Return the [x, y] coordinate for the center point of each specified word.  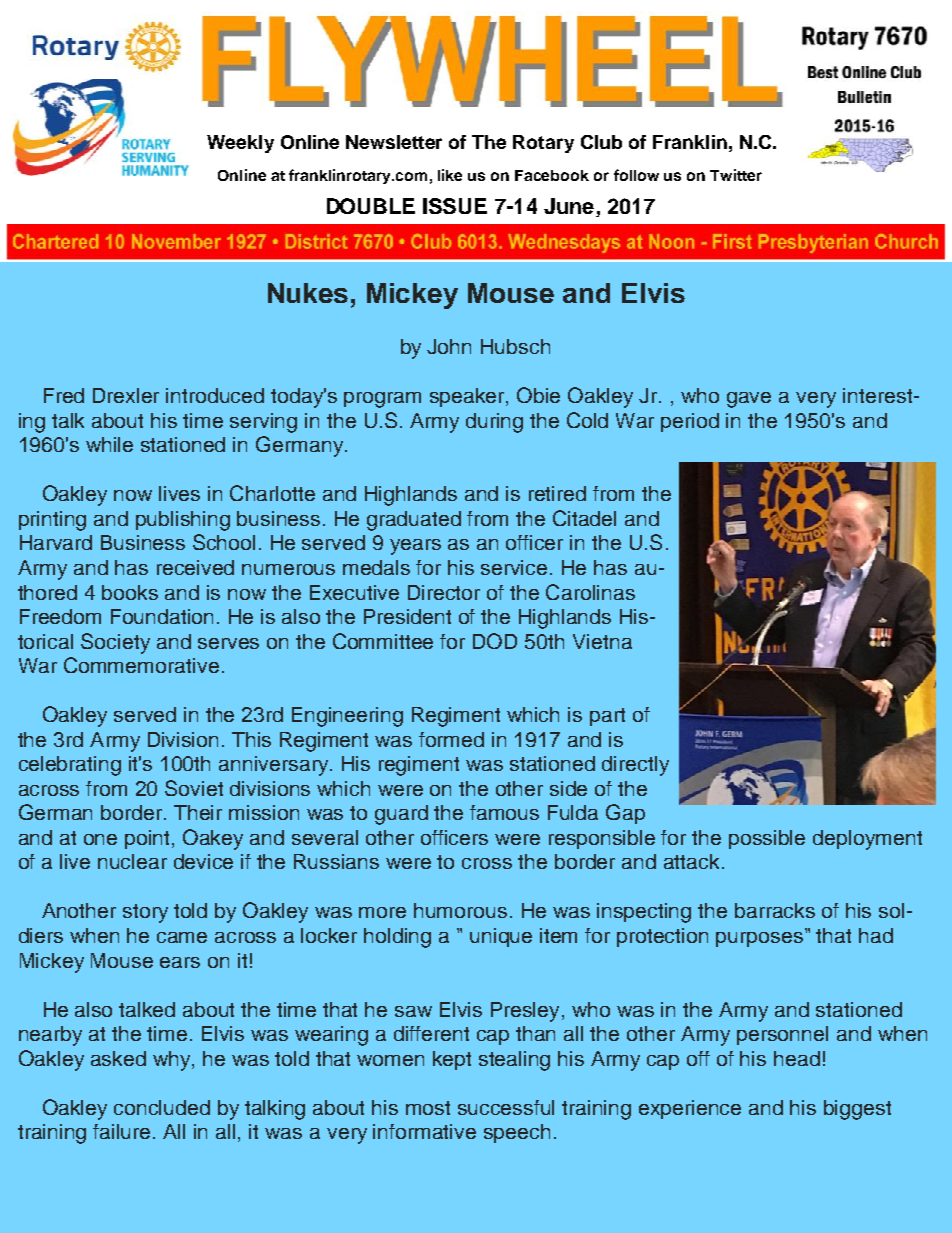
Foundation [162, 616]
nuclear [132, 861]
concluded [162, 1107]
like [450, 175]
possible [767, 839]
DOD [495, 641]
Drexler [126, 395]
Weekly [240, 144]
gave [749, 400]
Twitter [736, 175]
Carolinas [590, 592]
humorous [460, 910]
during [494, 423]
